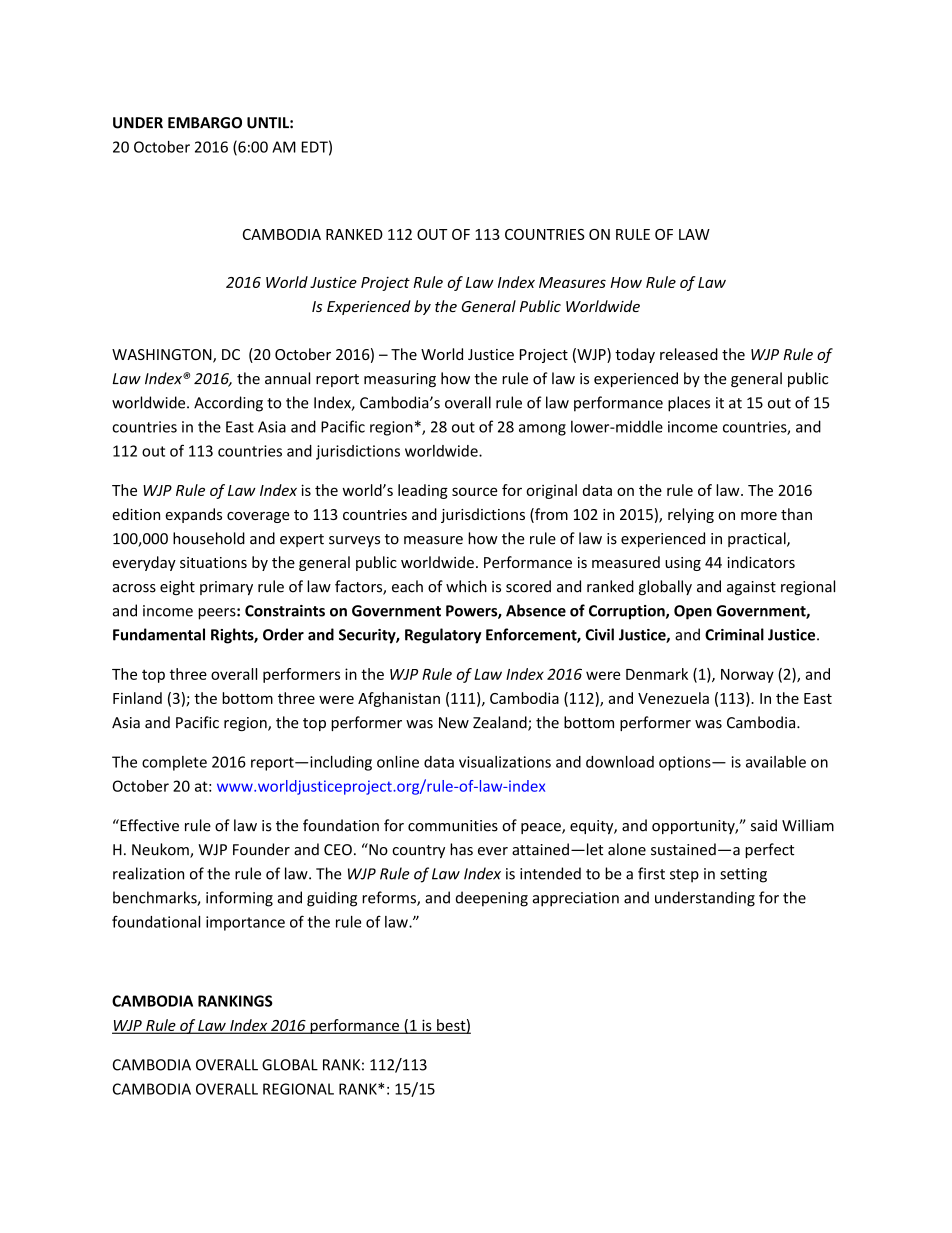  I want to click on measuring, so click(400, 380).
